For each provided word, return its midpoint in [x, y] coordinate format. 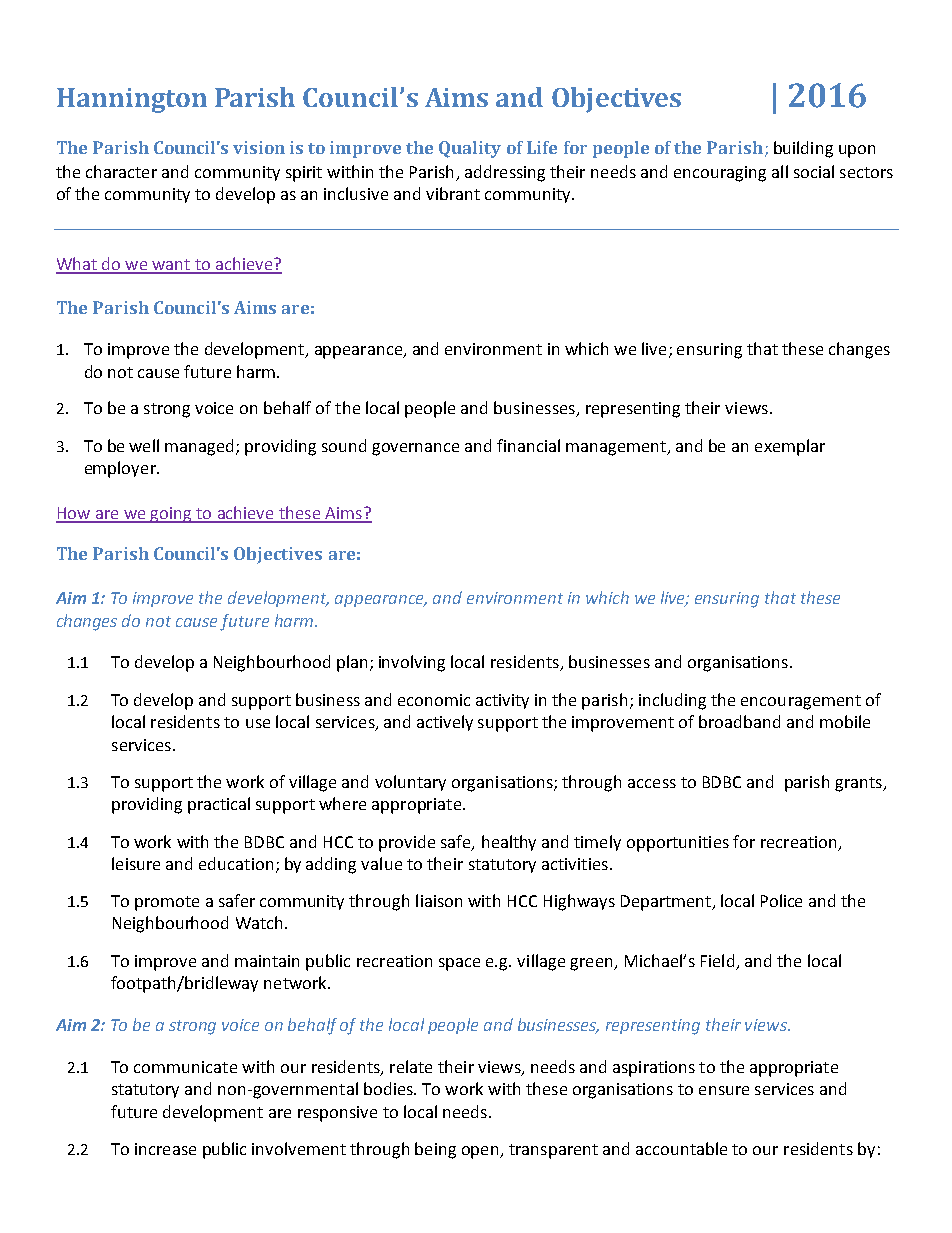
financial [528, 445]
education [236, 863]
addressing [505, 173]
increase [165, 1149]
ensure [724, 1090]
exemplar [790, 447]
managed [201, 447]
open [482, 1152]
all [780, 171]
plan [352, 663]
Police [781, 900]
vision [259, 147]
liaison [439, 900]
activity [502, 701]
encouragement [801, 702]
